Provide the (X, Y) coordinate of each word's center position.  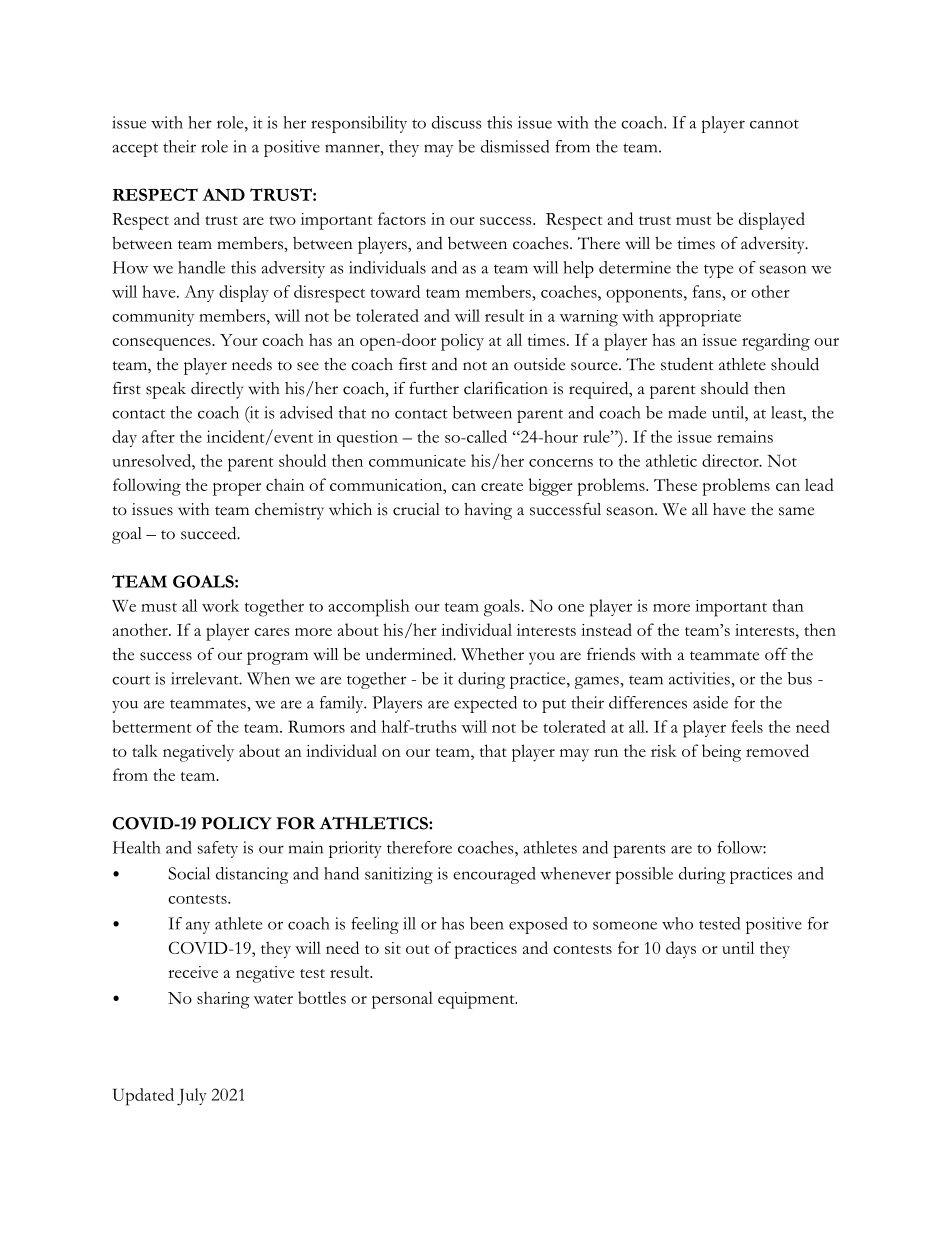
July (192, 1097)
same (796, 511)
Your (239, 340)
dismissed (515, 146)
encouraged (494, 875)
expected (485, 704)
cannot (774, 124)
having (488, 511)
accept (135, 150)
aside (710, 702)
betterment (152, 726)
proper (237, 489)
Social (189, 873)
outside (539, 364)
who (677, 923)
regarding (776, 342)
